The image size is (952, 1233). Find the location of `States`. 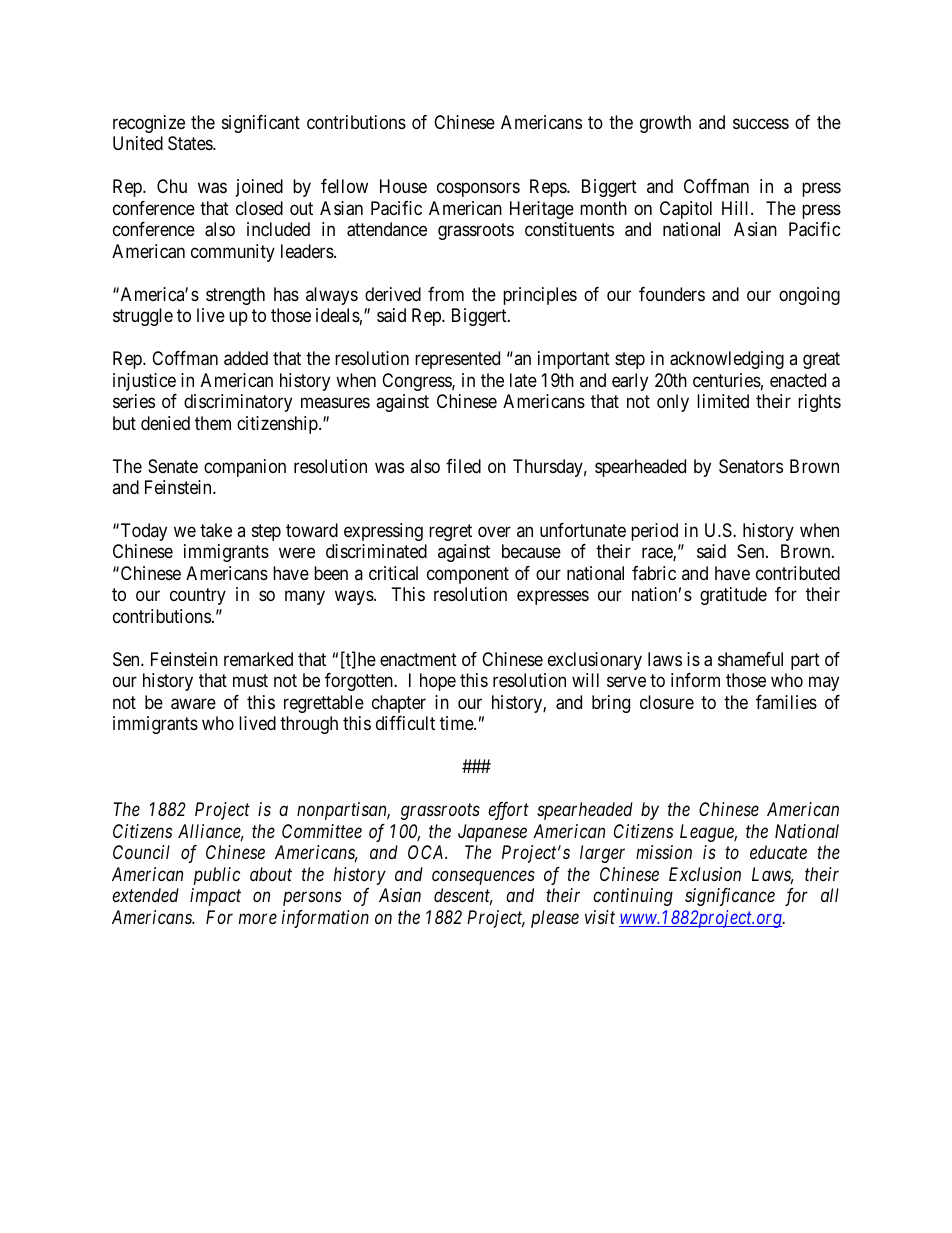

States is located at coordinates (191, 143).
